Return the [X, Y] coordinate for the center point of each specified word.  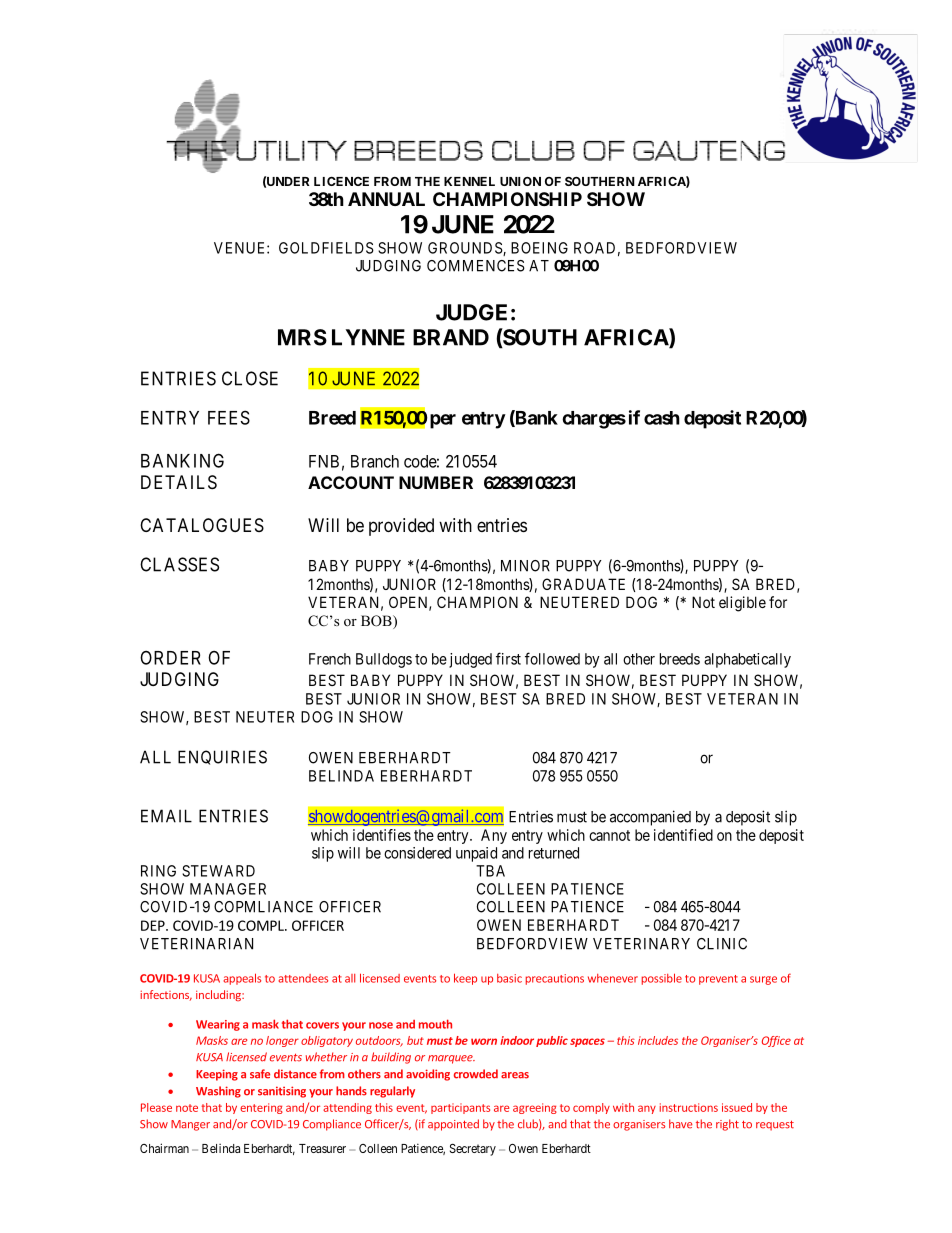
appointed [453, 1125]
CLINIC [722, 944]
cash [662, 418]
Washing [218, 1092]
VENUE [241, 248]
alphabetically [747, 660]
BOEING [539, 248]
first [508, 658]
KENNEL [469, 181]
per [441, 421]
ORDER [170, 658]
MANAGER [228, 889]
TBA [490, 871]
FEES [229, 417]
